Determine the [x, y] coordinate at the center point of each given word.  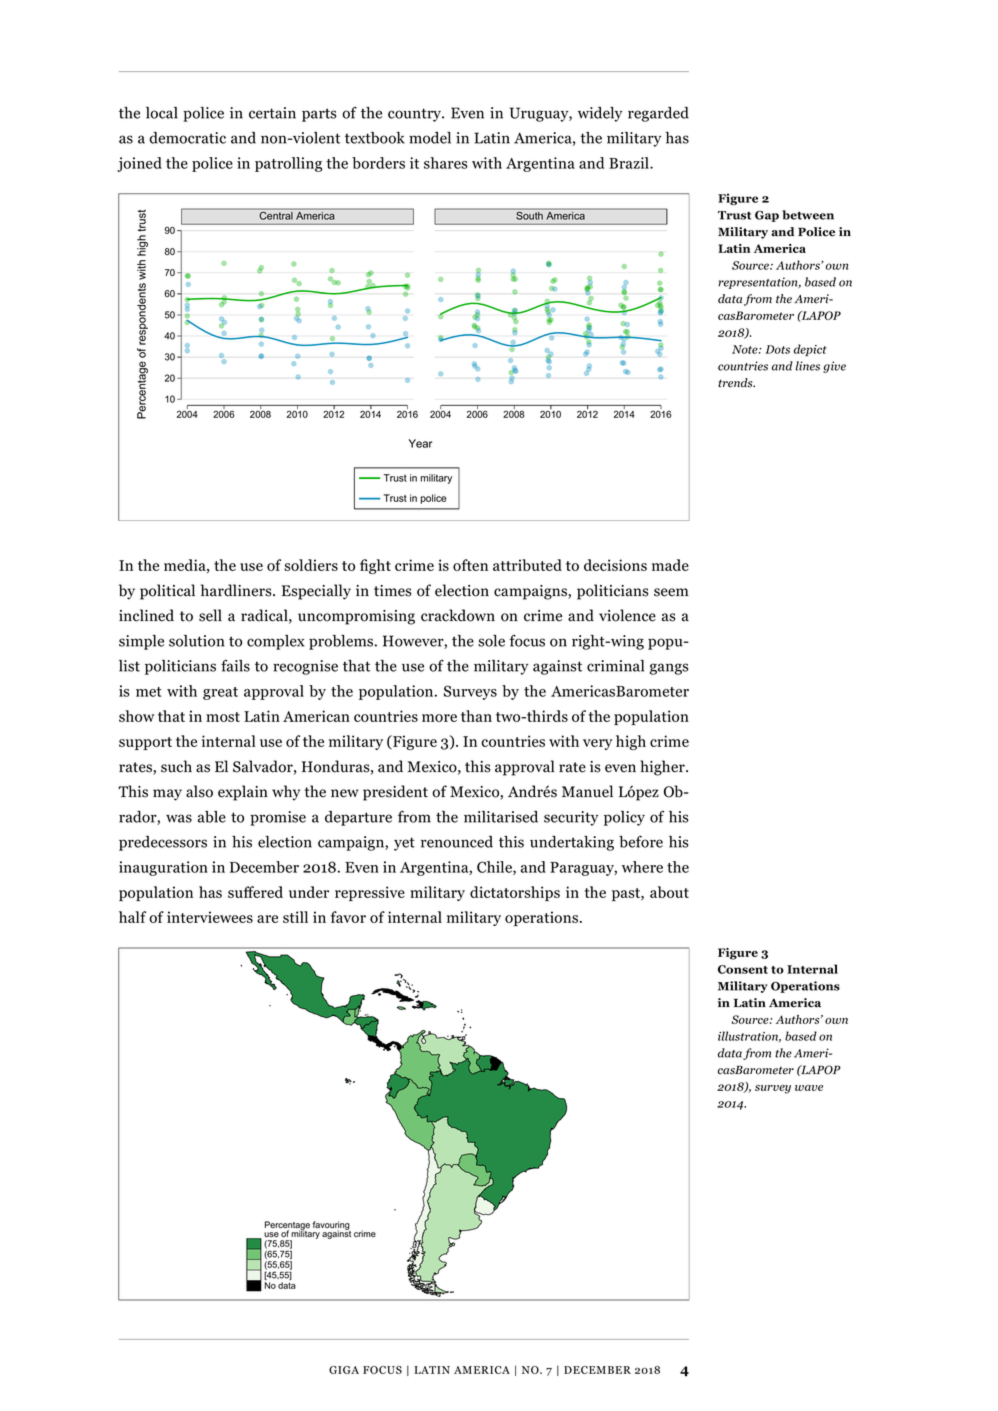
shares [446, 163]
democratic [187, 138]
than [476, 716]
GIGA [344, 1370]
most [223, 717]
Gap [767, 216]
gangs [669, 669]
